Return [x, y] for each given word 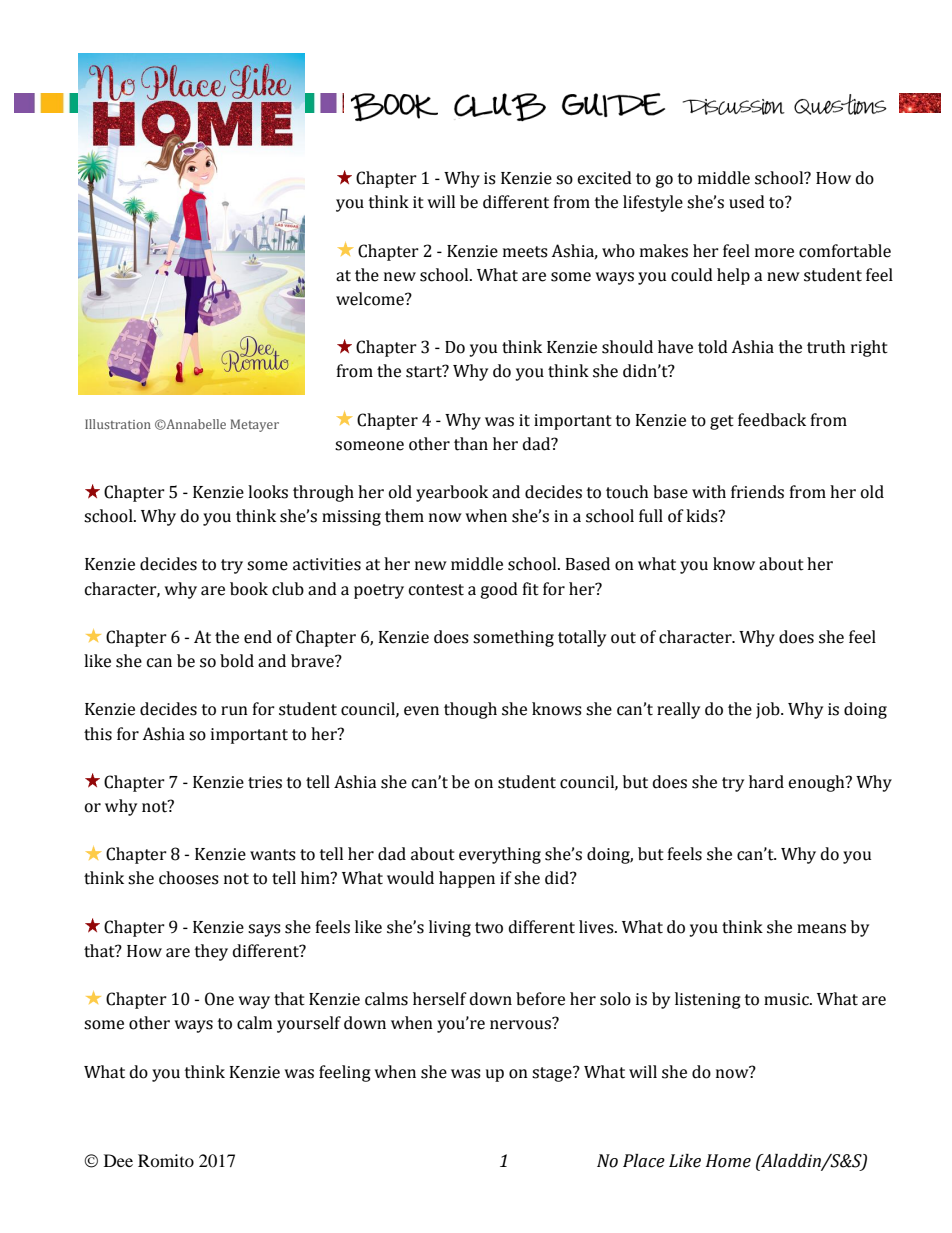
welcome [371, 299]
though [470, 710]
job [769, 710]
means [821, 929]
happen [467, 879]
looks [268, 492]
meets [525, 252]
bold [237, 661]
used [747, 202]
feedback [772, 420]
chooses [189, 878]
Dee [118, 1160]
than [471, 444]
